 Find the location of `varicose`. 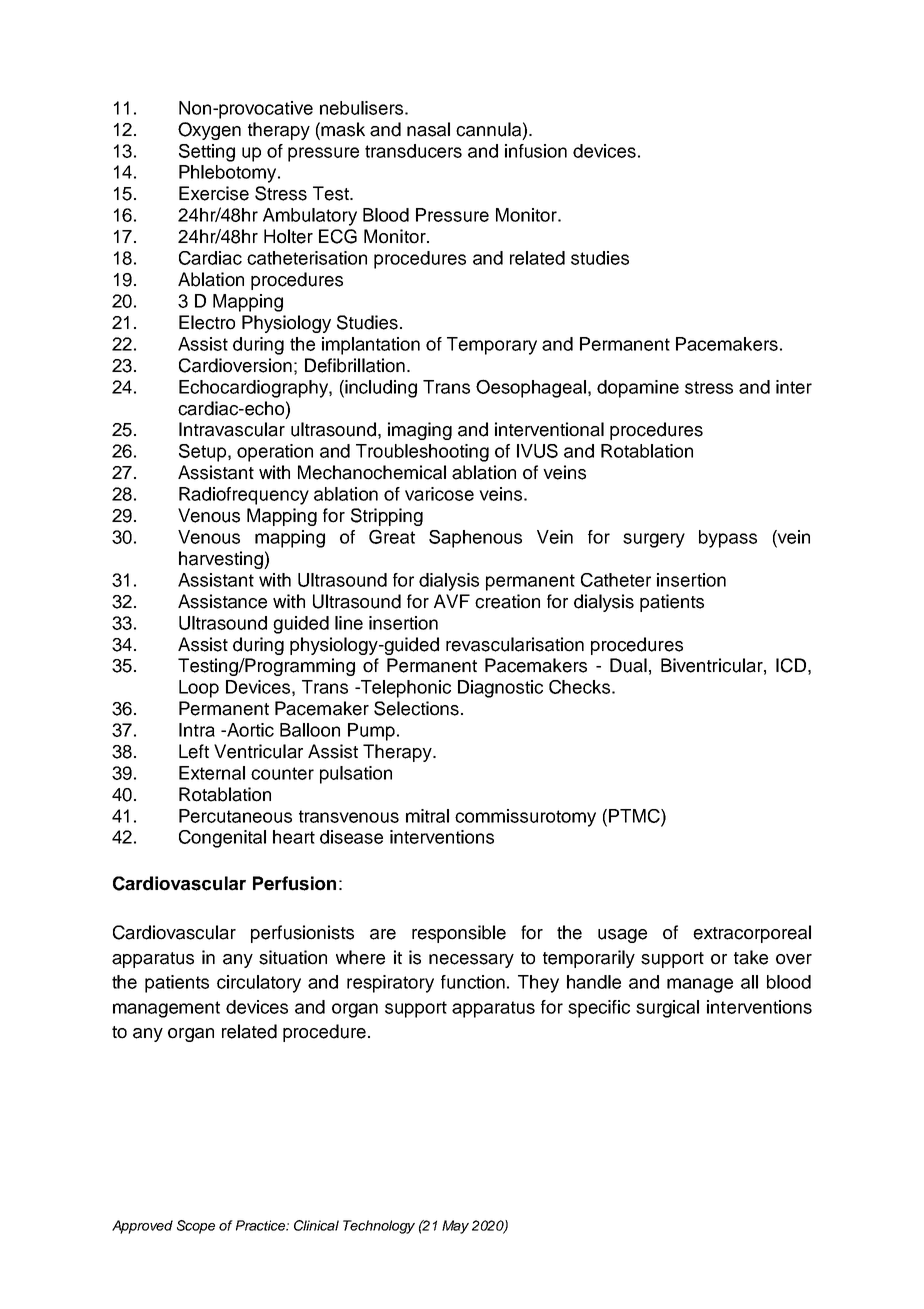

varicose is located at coordinates (439, 494).
